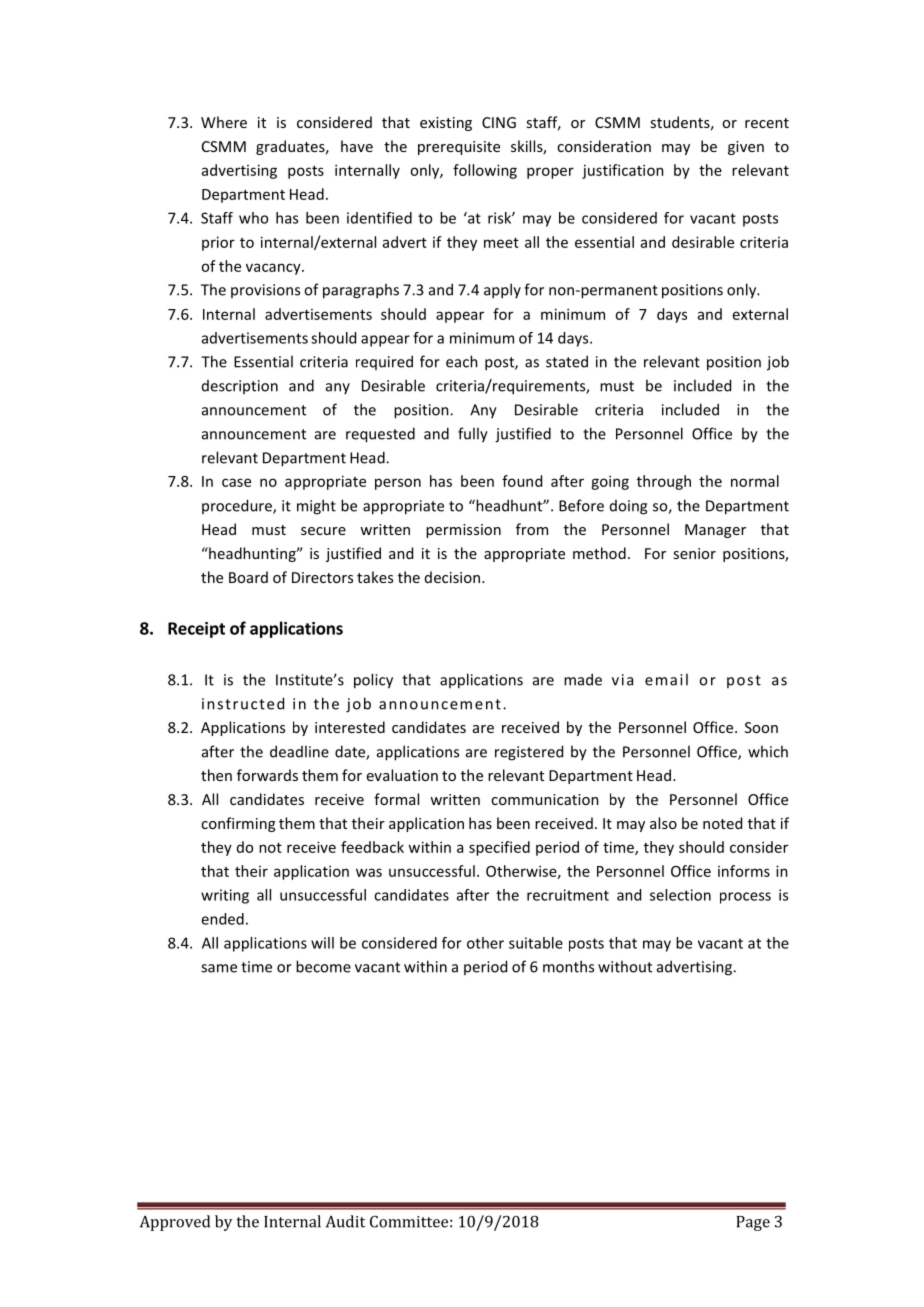 The width and height of the image is (924, 1307). I want to click on prerequisite, so click(459, 148).
